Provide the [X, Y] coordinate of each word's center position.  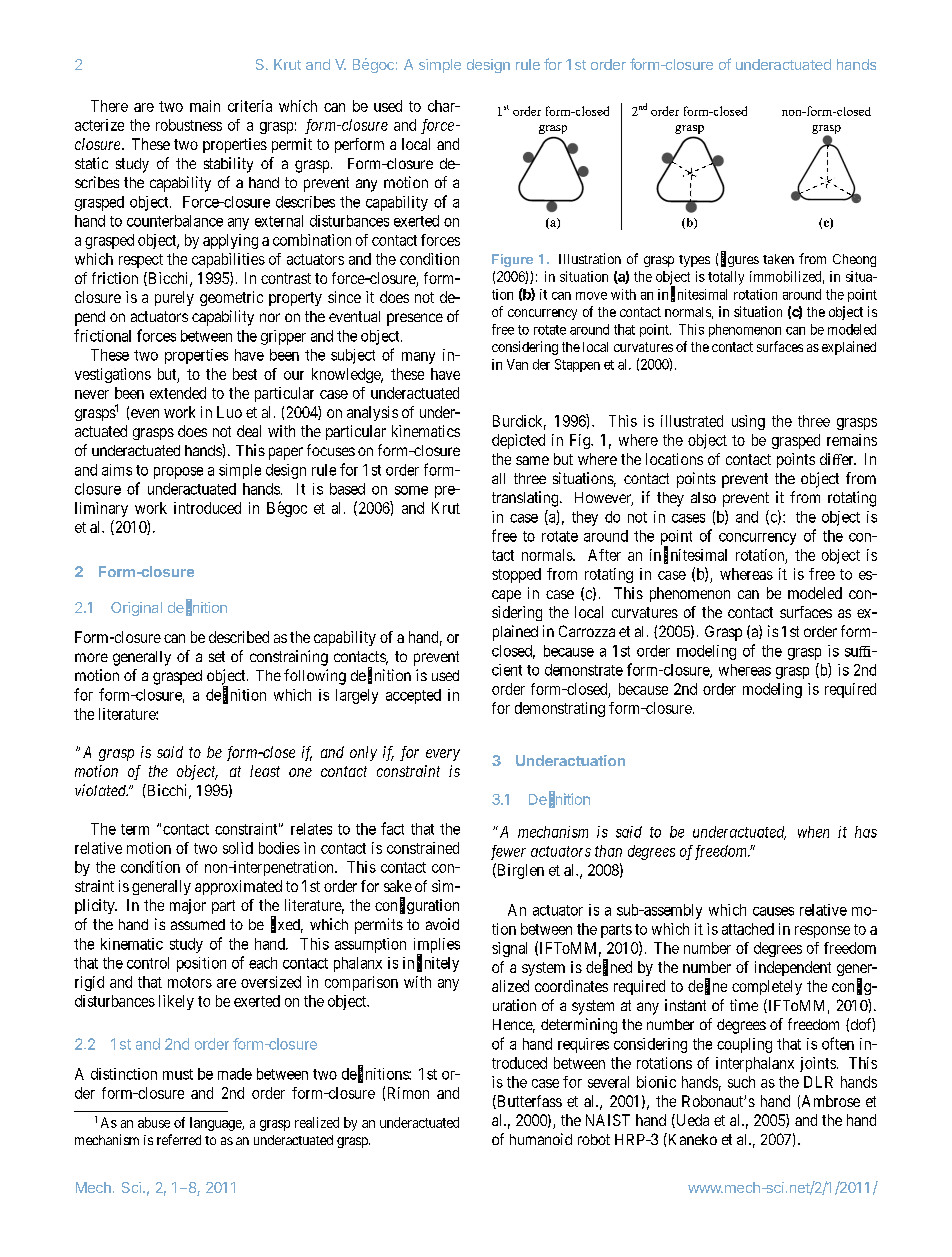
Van [517, 364]
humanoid [541, 1139]
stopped [516, 575]
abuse [154, 1122]
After [604, 555]
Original [136, 609]
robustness [189, 125]
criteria [250, 106]
